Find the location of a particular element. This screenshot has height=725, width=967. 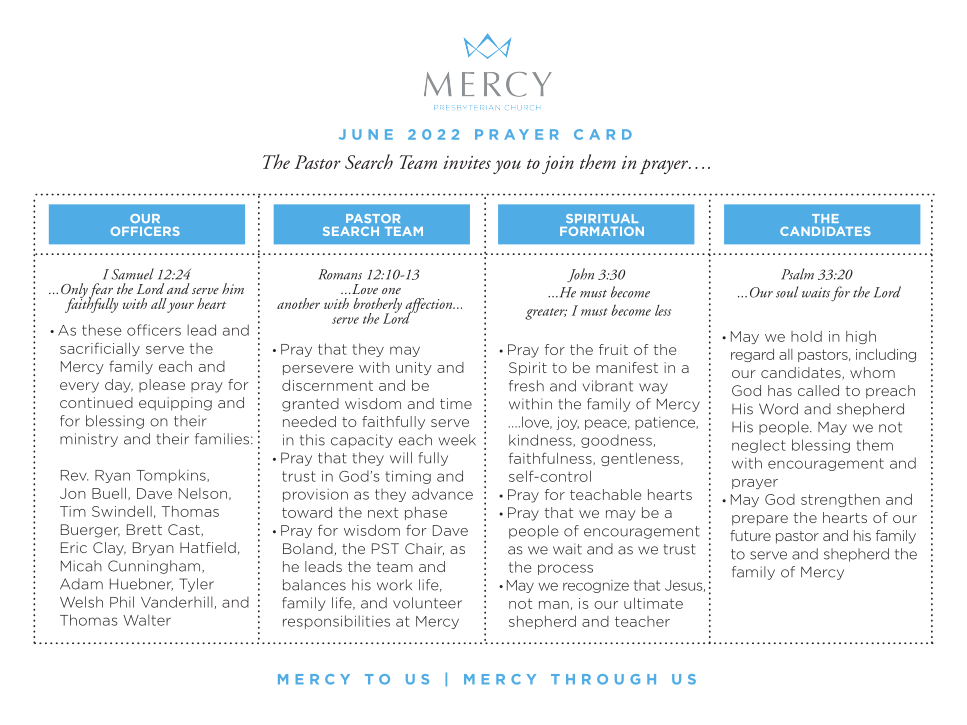

join is located at coordinates (558, 165).
